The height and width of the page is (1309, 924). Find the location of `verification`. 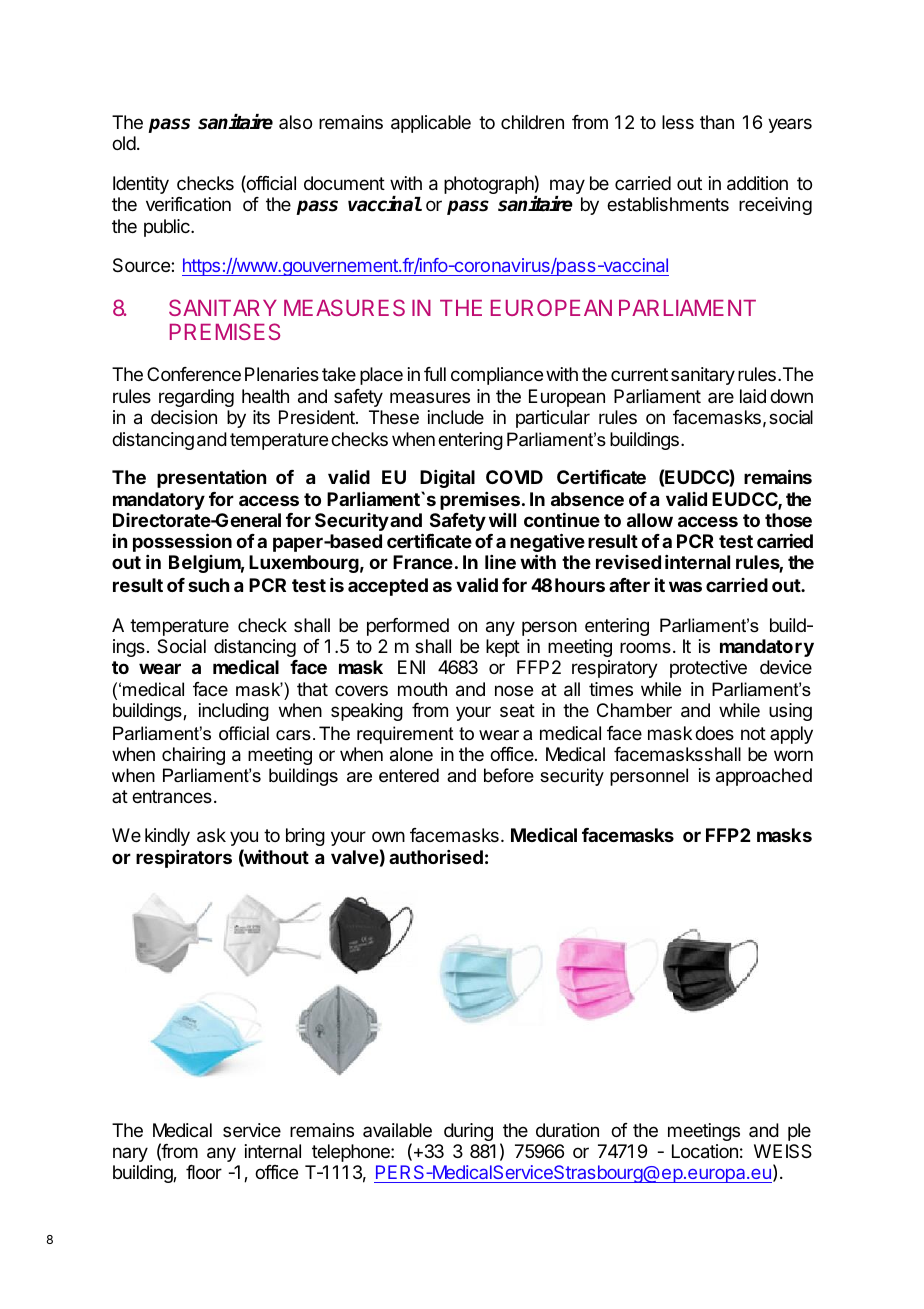

verification is located at coordinates (188, 204).
